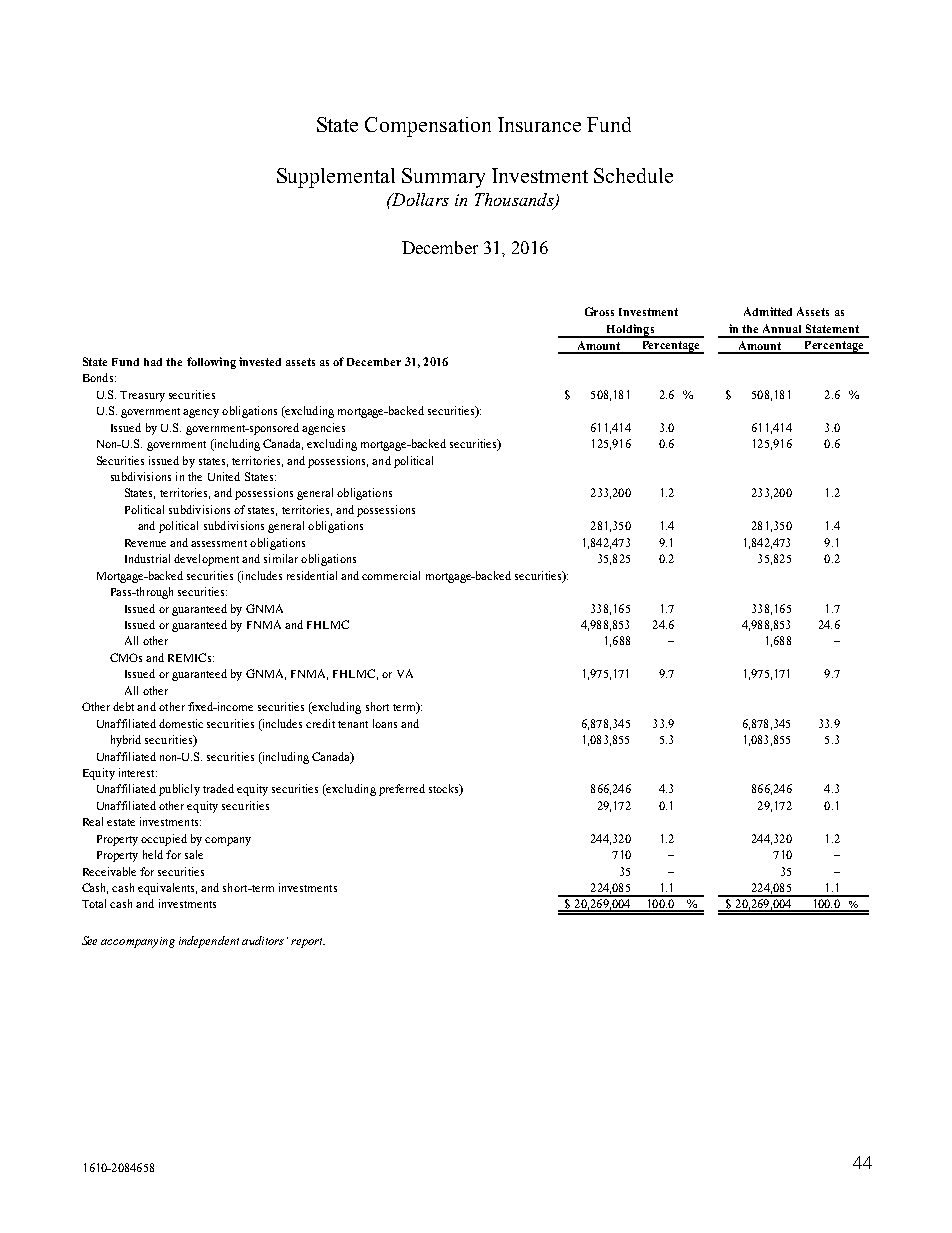  I want to click on debt, so click(123, 706).
